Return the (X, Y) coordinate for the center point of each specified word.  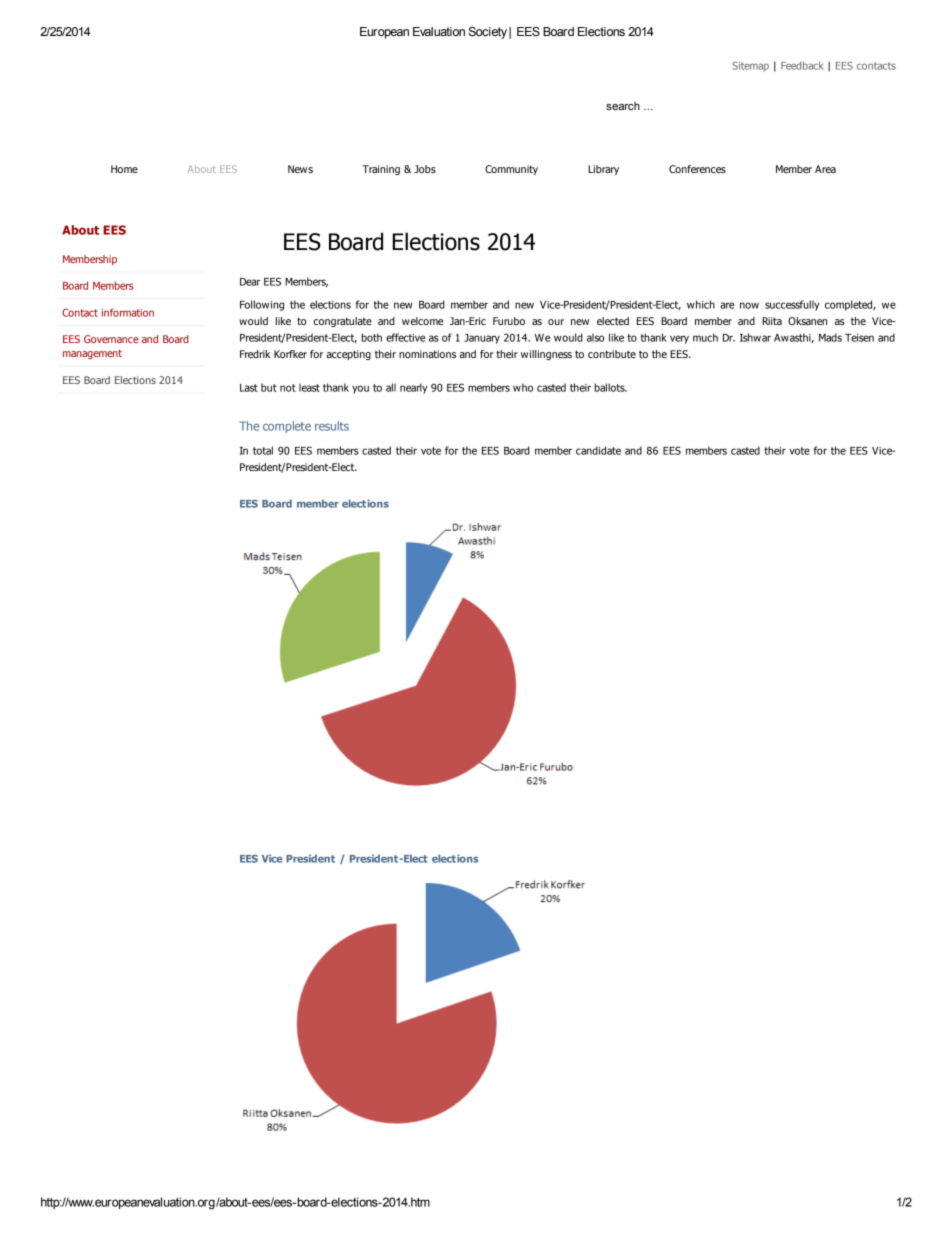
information (128, 312)
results (332, 426)
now (749, 305)
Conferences (697, 169)
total (263, 450)
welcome (422, 321)
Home (124, 169)
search (623, 106)
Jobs (425, 169)
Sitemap (750, 67)
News (300, 169)
